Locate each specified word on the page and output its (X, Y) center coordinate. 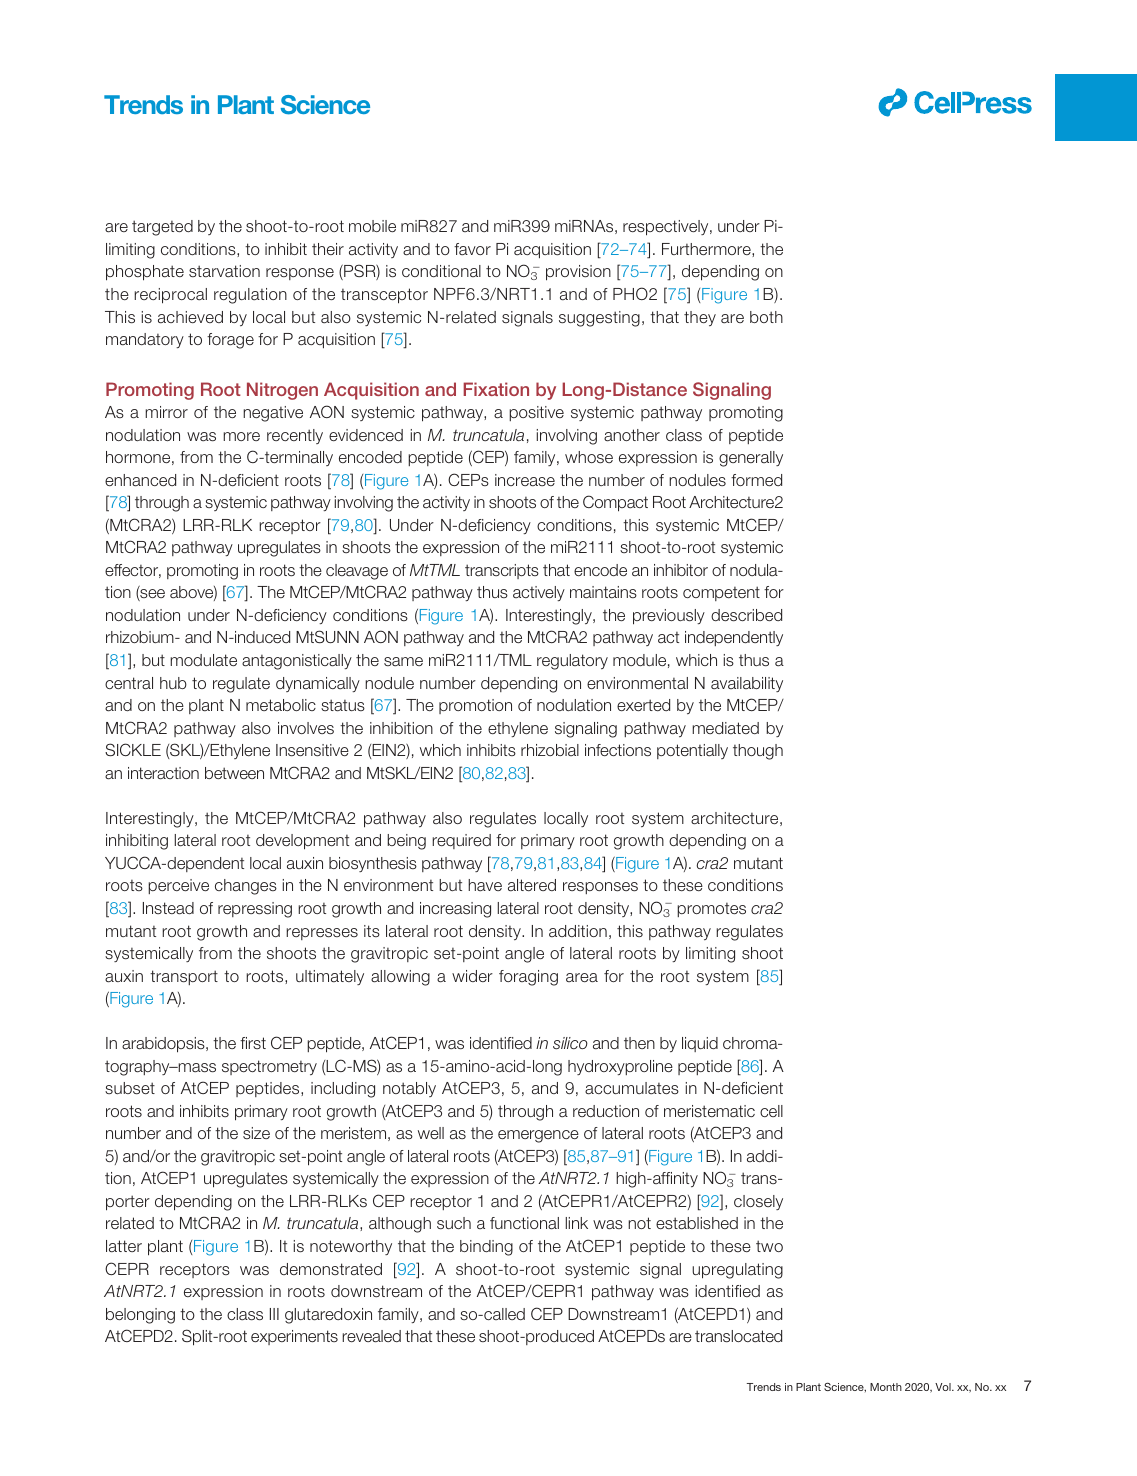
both (766, 317)
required (461, 841)
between (234, 773)
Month (886, 1387)
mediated (725, 728)
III (274, 1314)
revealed (371, 1336)
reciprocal (170, 296)
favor (472, 249)
